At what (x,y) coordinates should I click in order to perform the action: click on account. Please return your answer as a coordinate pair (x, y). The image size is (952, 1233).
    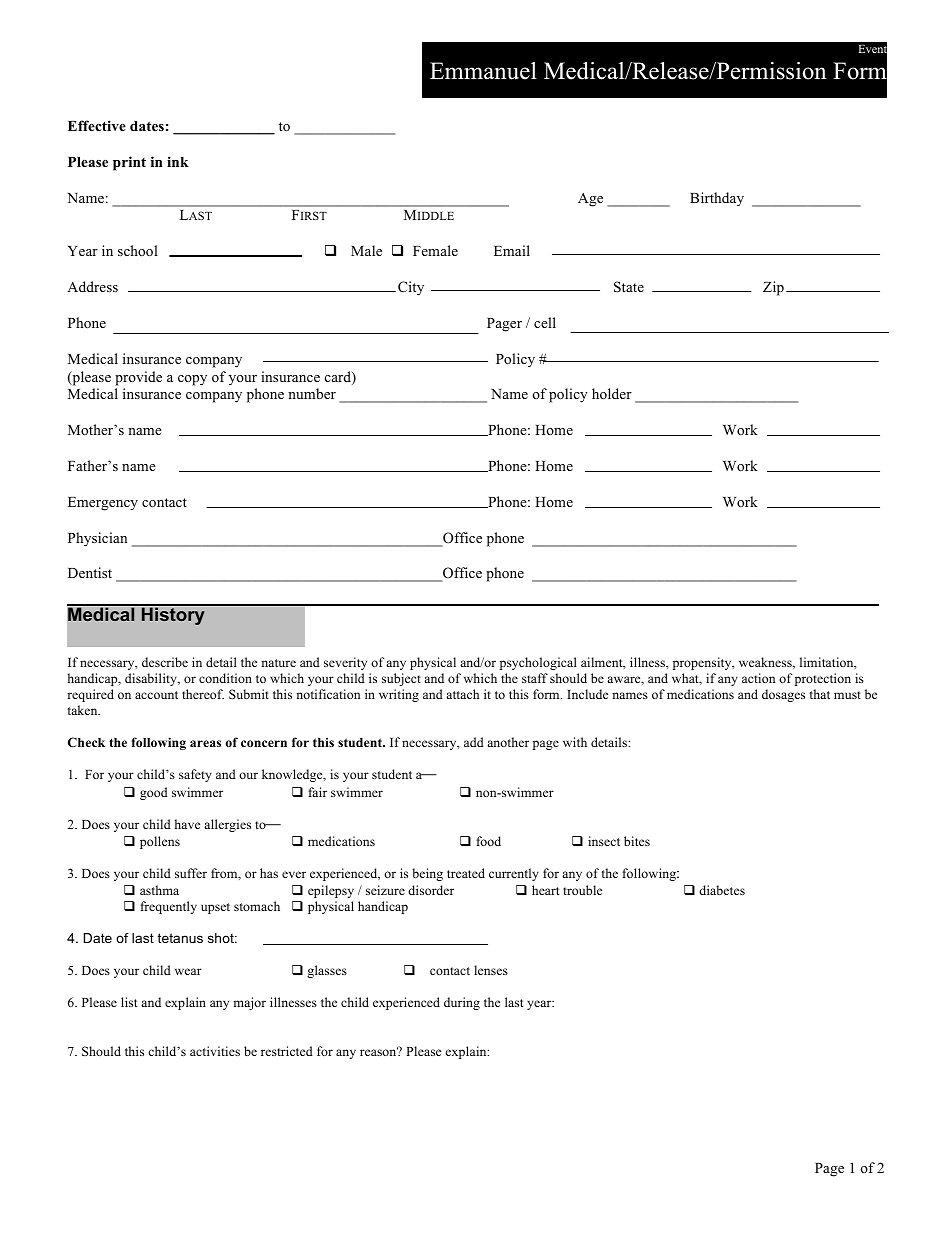
    Looking at the image, I should click on (156, 695).
